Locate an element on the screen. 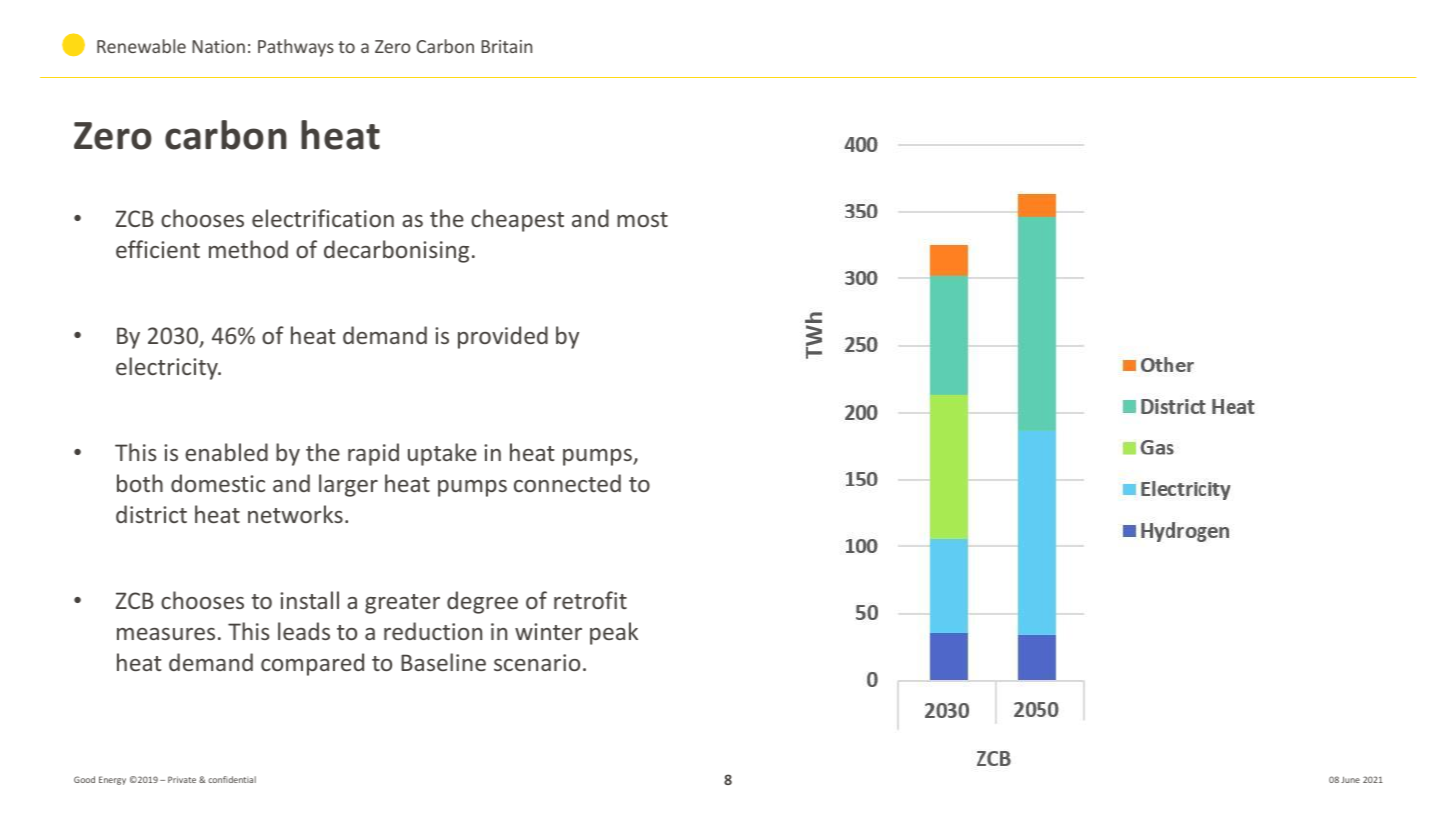  Britain is located at coordinates (506, 46).
